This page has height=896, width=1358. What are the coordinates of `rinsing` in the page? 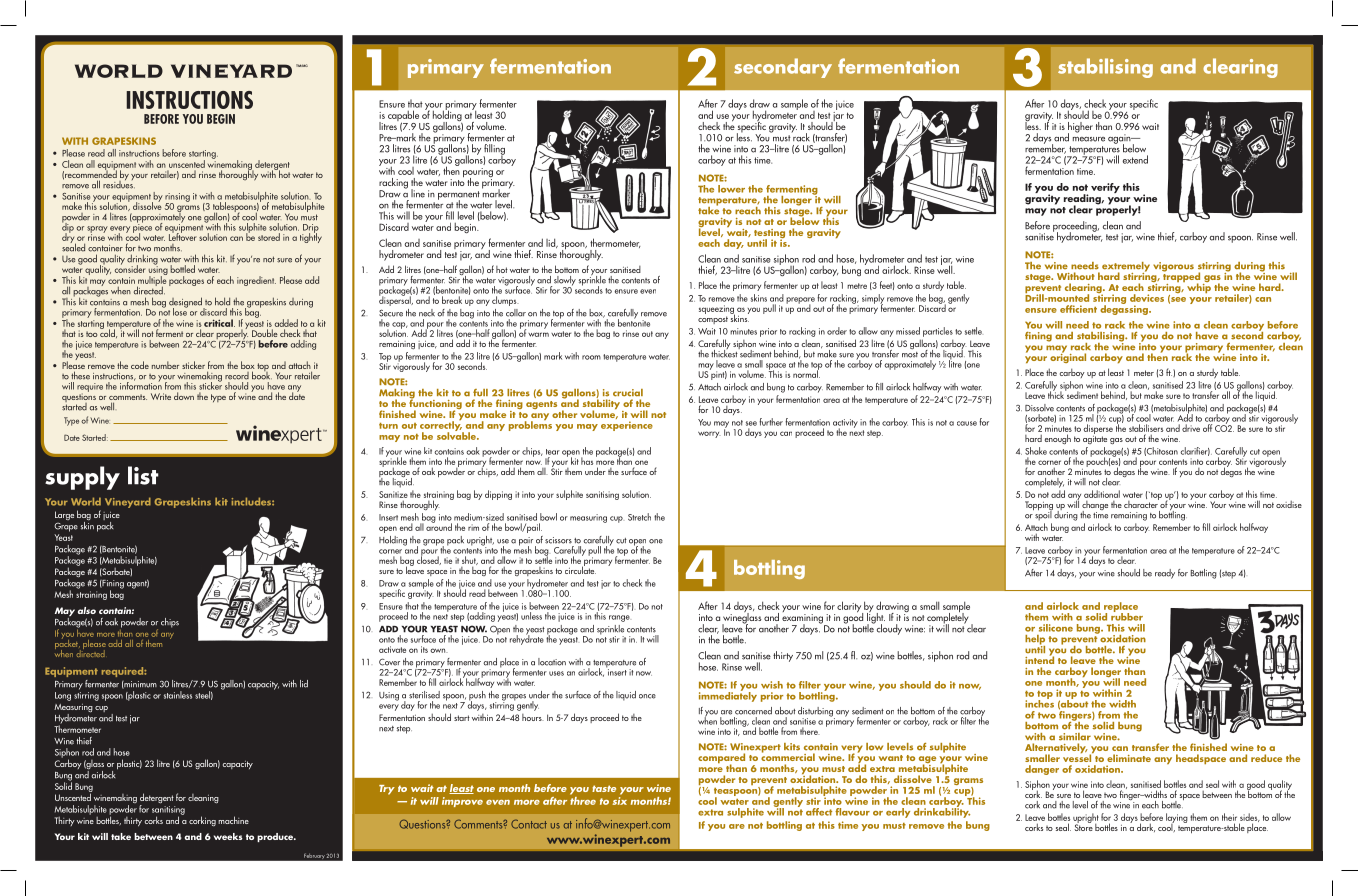 It's located at (177, 198).
